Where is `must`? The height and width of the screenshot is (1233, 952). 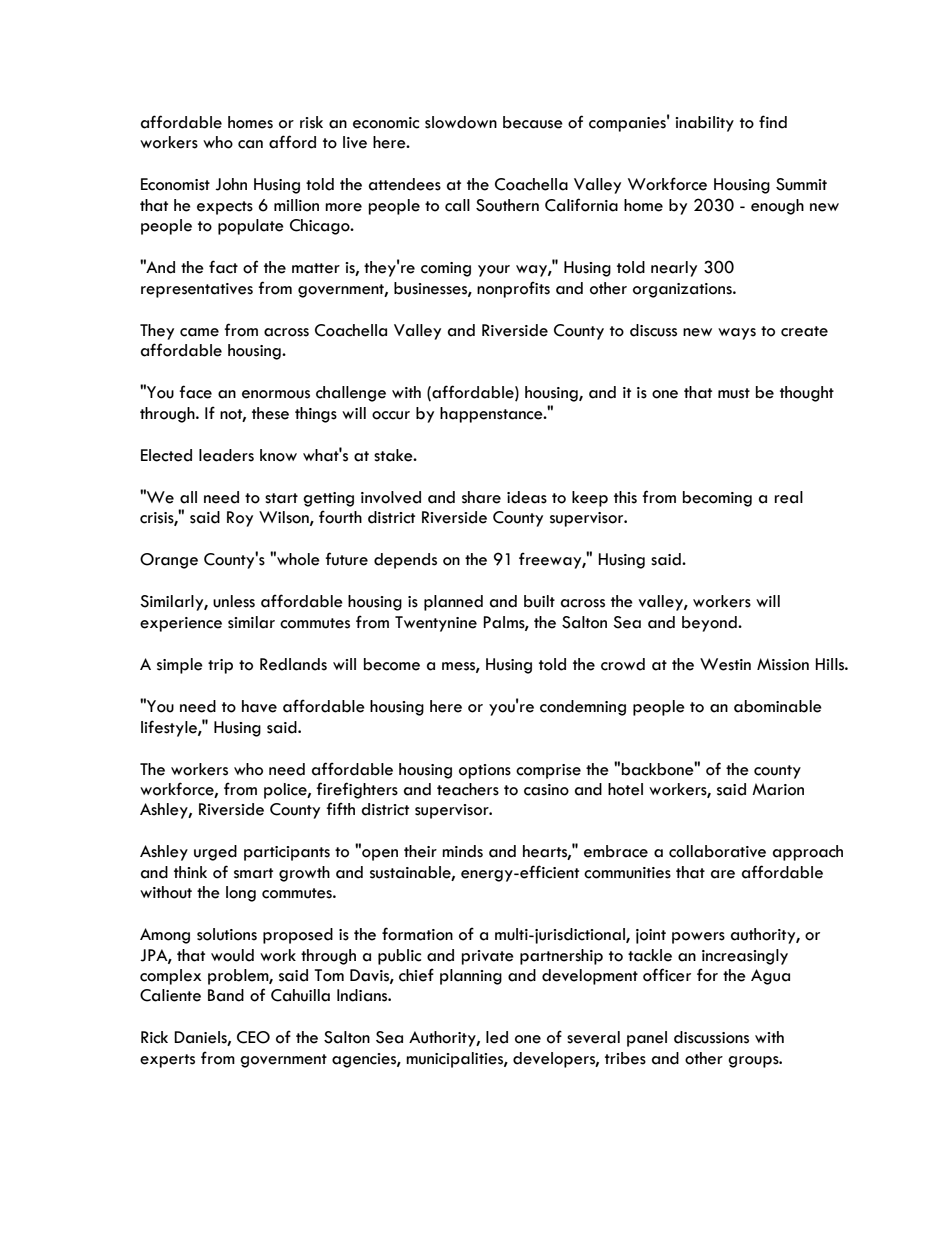
must is located at coordinates (734, 393).
